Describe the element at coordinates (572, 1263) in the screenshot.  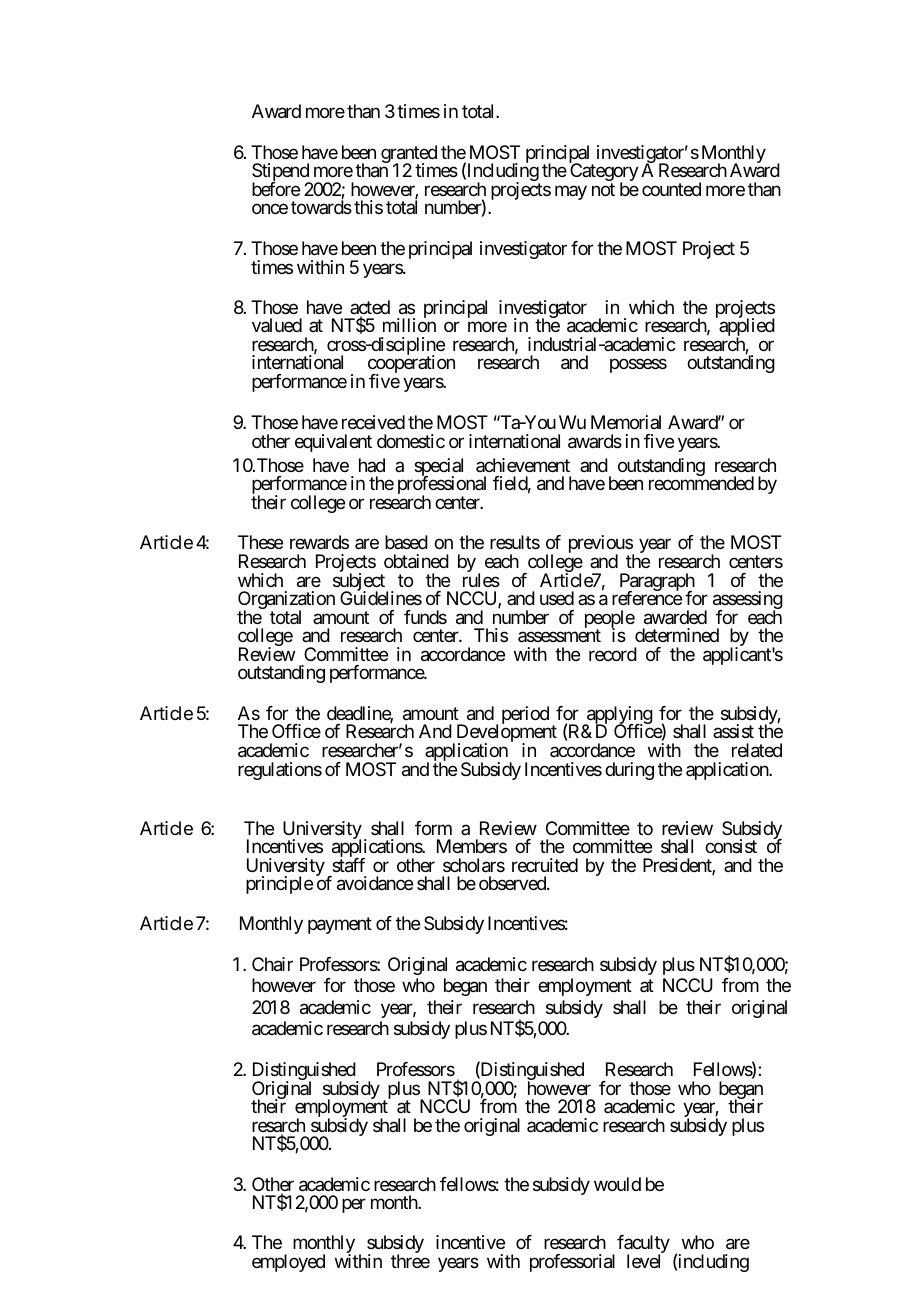
I see `professorial` at that location.
